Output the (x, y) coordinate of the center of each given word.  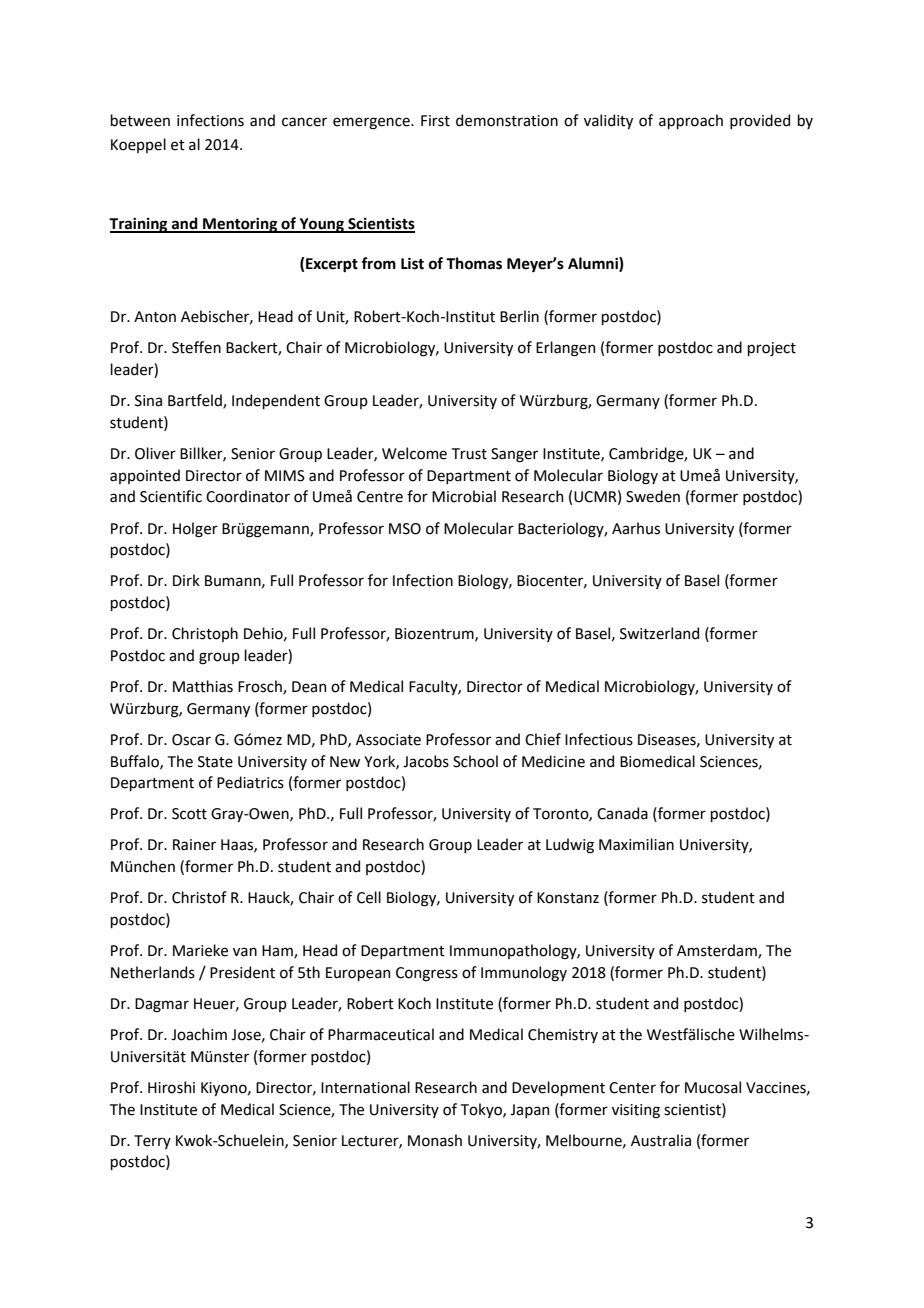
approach (691, 121)
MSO (405, 529)
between (140, 120)
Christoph (205, 634)
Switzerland (659, 633)
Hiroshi (171, 1087)
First (435, 121)
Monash (435, 1140)
